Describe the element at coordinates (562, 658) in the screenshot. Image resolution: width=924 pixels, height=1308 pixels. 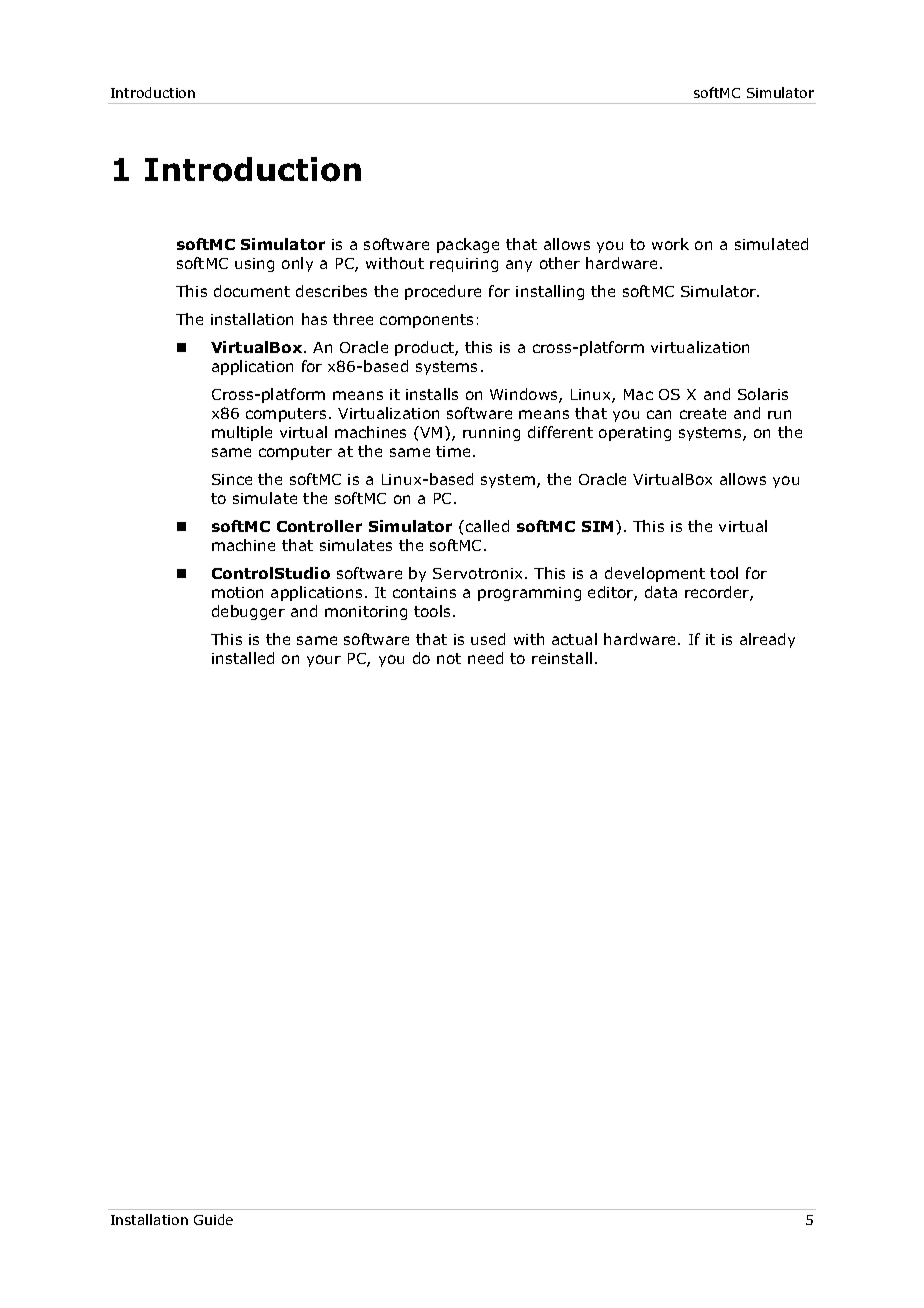
I see `reinstall` at that location.
